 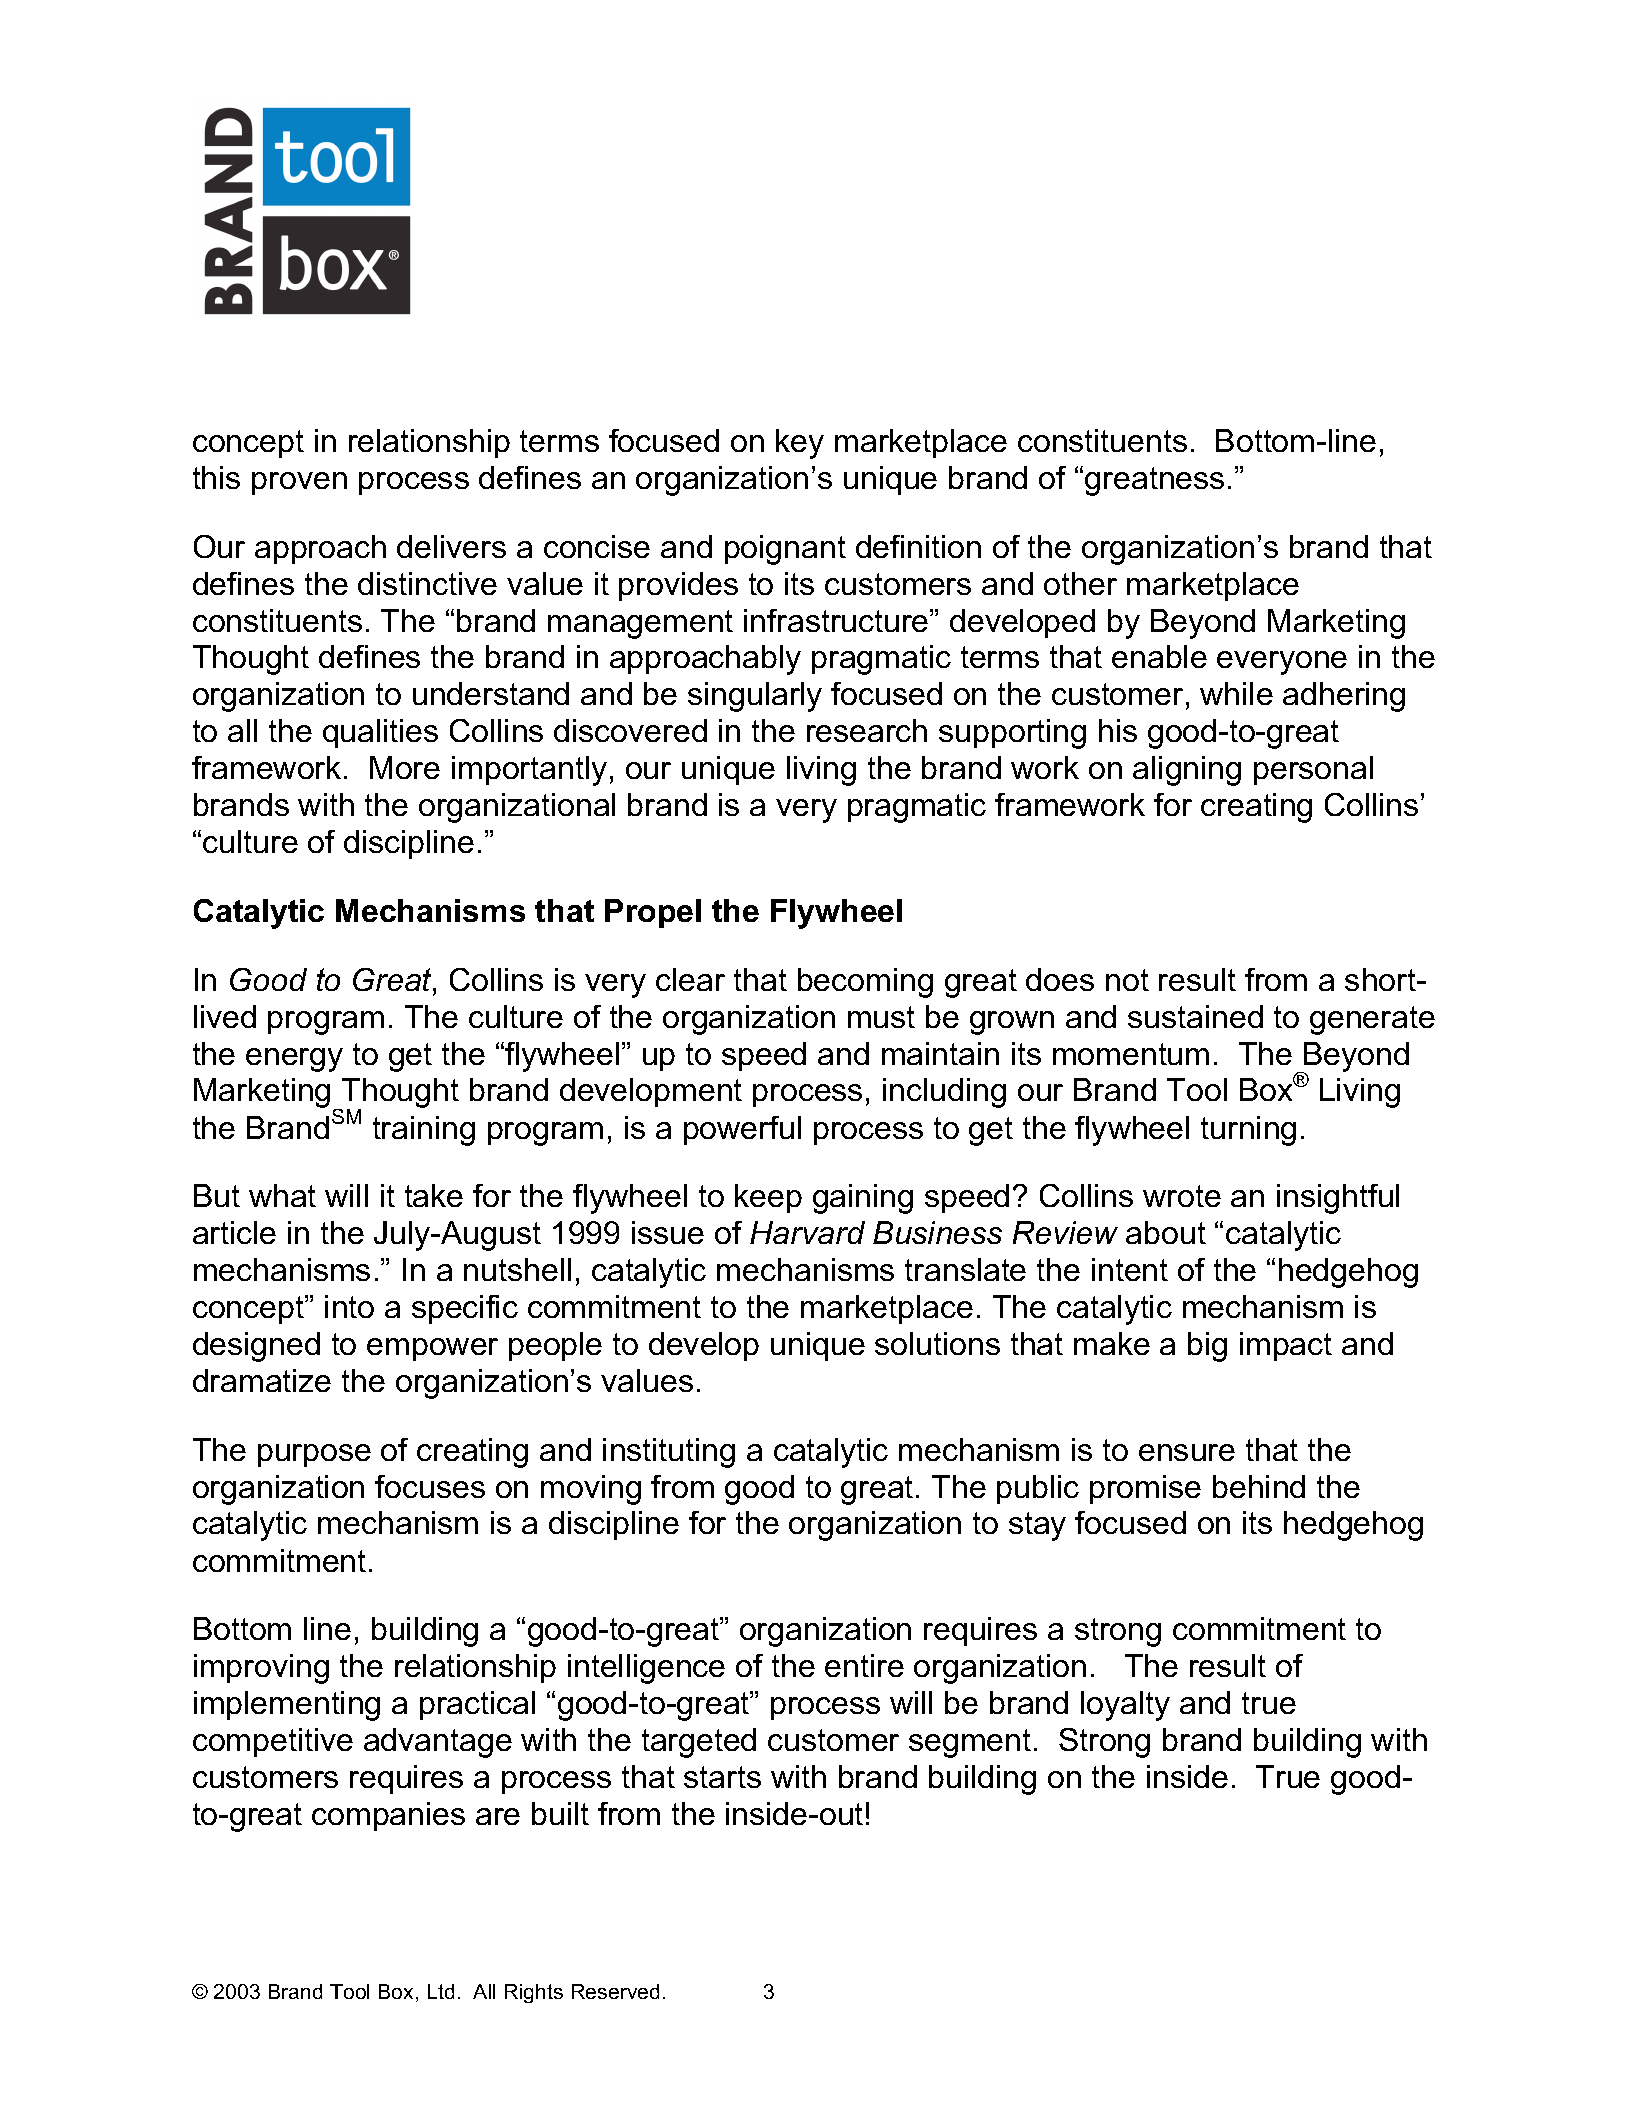 What do you see at coordinates (282, 1195) in the page?
I see `what` at bounding box center [282, 1195].
